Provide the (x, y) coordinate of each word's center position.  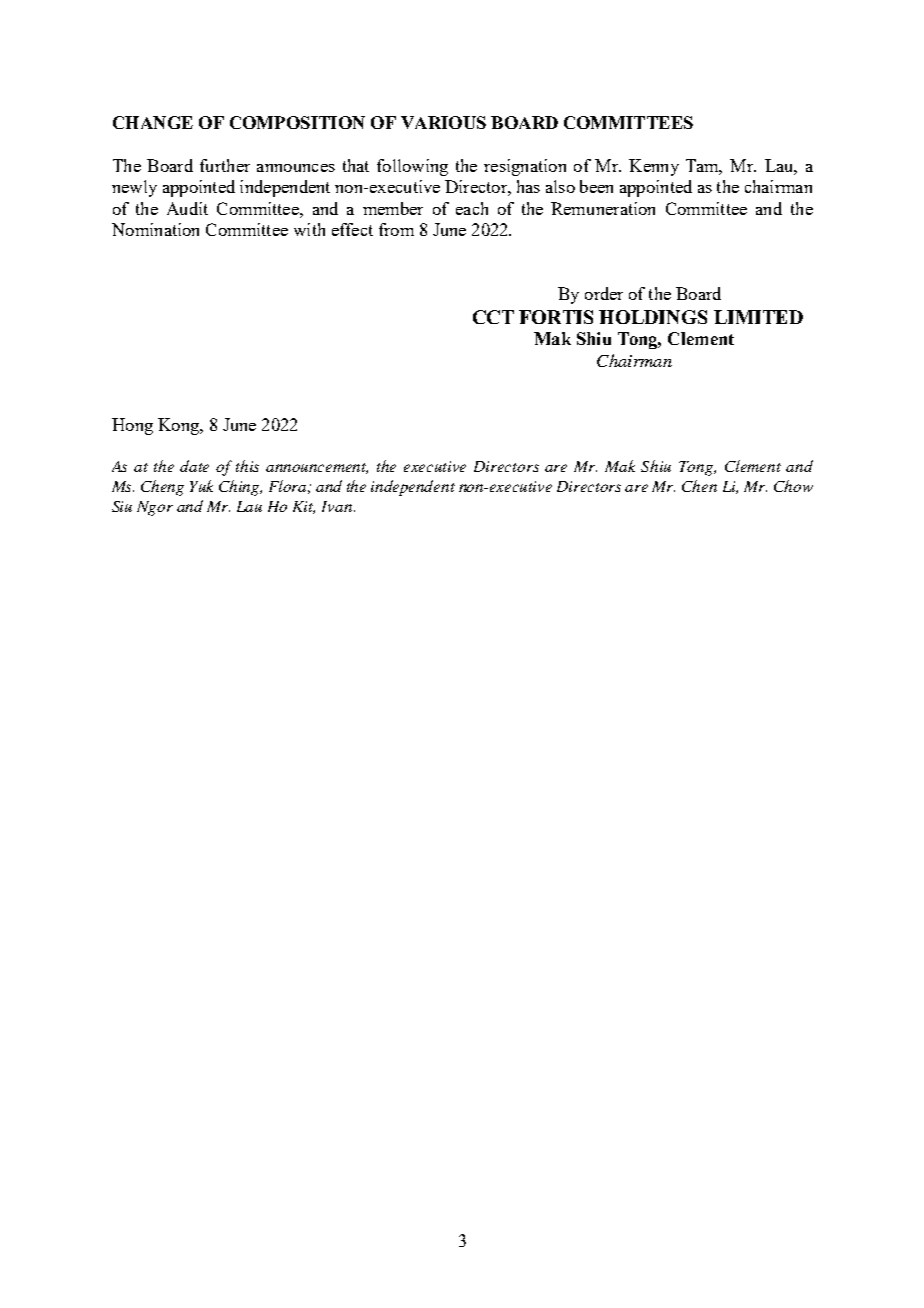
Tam (704, 166)
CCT (493, 317)
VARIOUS (443, 122)
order (604, 293)
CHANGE (153, 122)
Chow (793, 486)
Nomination (155, 229)
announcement (317, 468)
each (472, 208)
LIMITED (758, 317)
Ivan (338, 506)
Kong (179, 426)
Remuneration (603, 208)
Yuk (201, 486)
